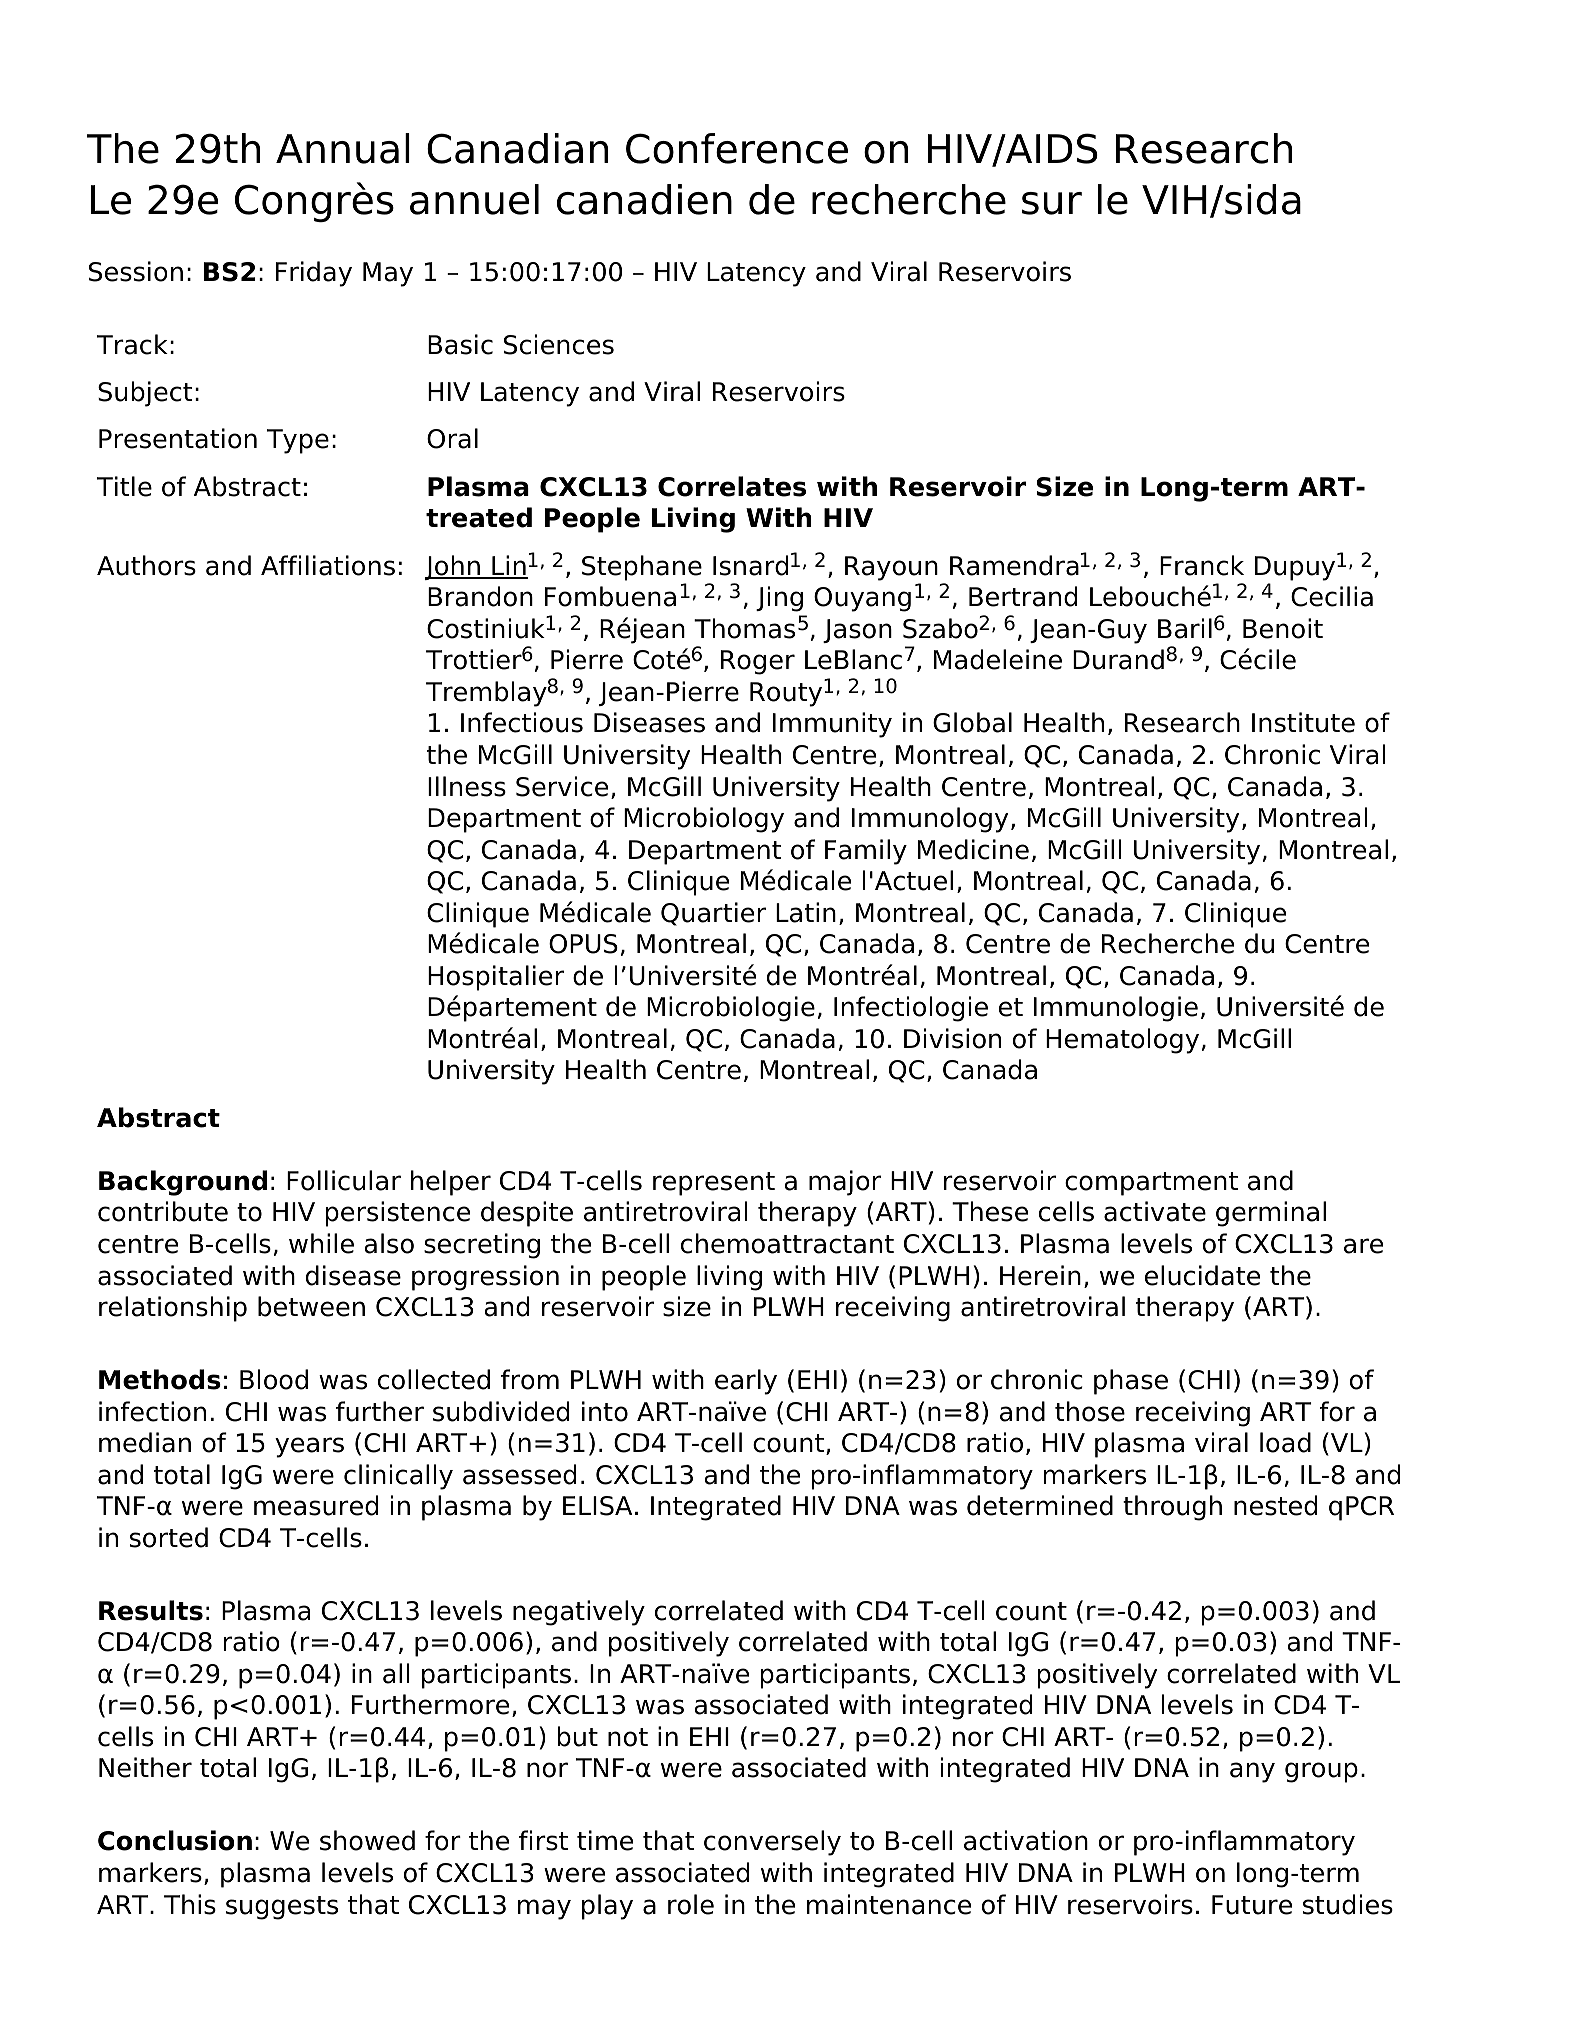 The height and width of the screenshot is (2032, 1570). What do you see at coordinates (713, 914) in the screenshot?
I see `Quartier` at bounding box center [713, 914].
